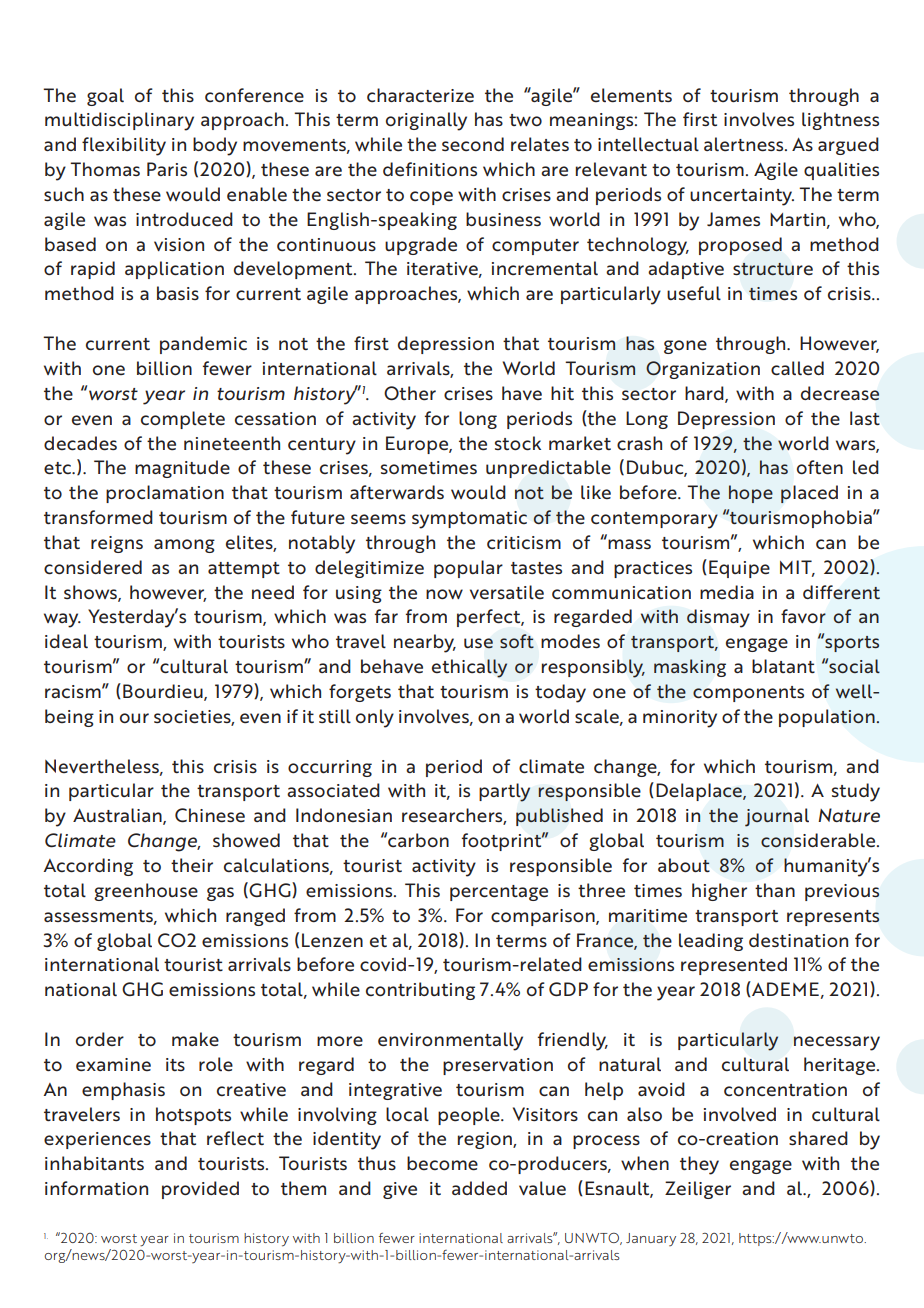 The height and width of the image is (1308, 924). I want to click on ethically, so click(469, 668).
